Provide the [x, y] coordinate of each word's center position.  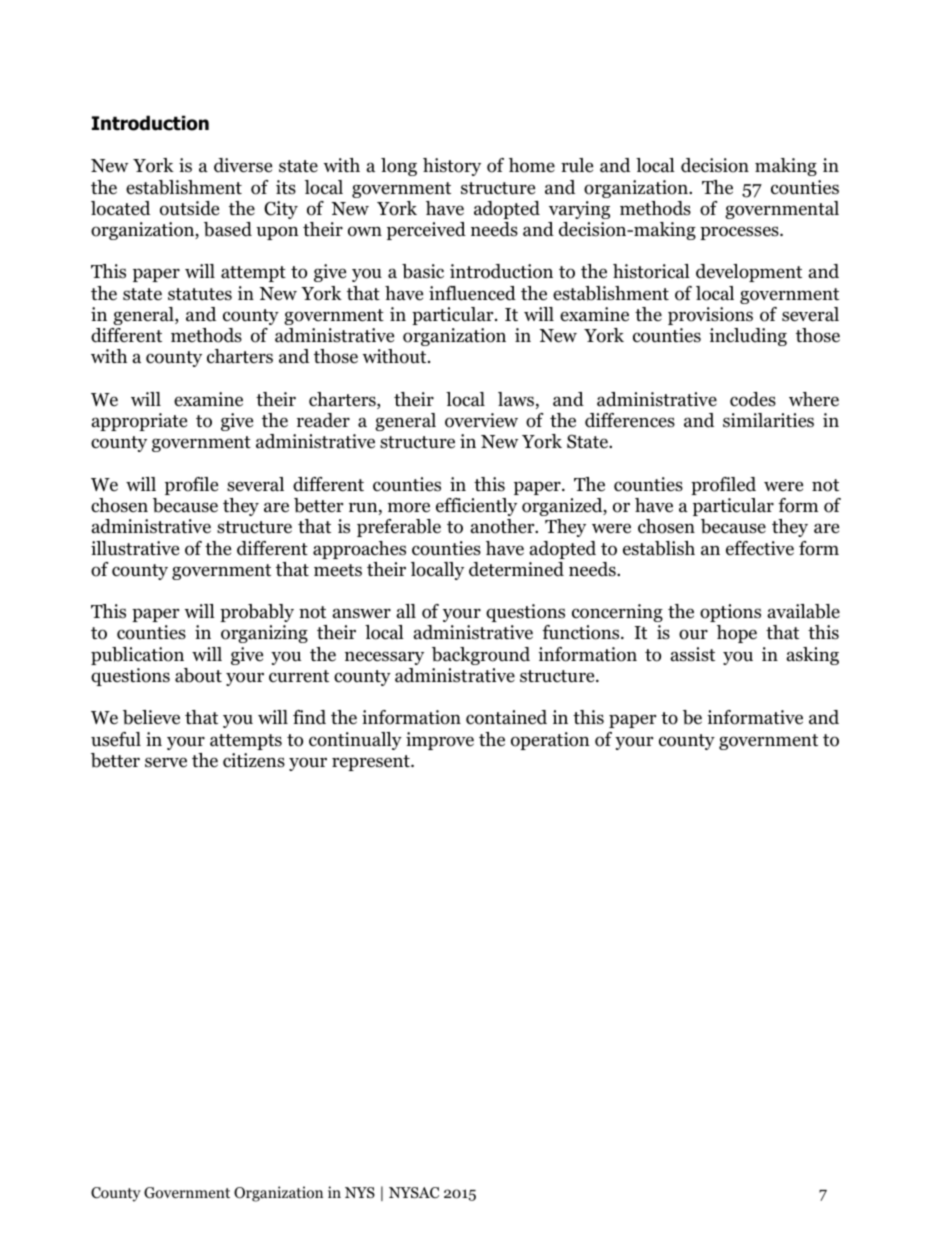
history [452, 167]
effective [760, 548]
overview [481, 420]
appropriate [139, 422]
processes [740, 233]
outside [189, 208]
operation [550, 741]
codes [753, 399]
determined [516, 569]
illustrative [135, 548]
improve [440, 741]
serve [166, 762]
